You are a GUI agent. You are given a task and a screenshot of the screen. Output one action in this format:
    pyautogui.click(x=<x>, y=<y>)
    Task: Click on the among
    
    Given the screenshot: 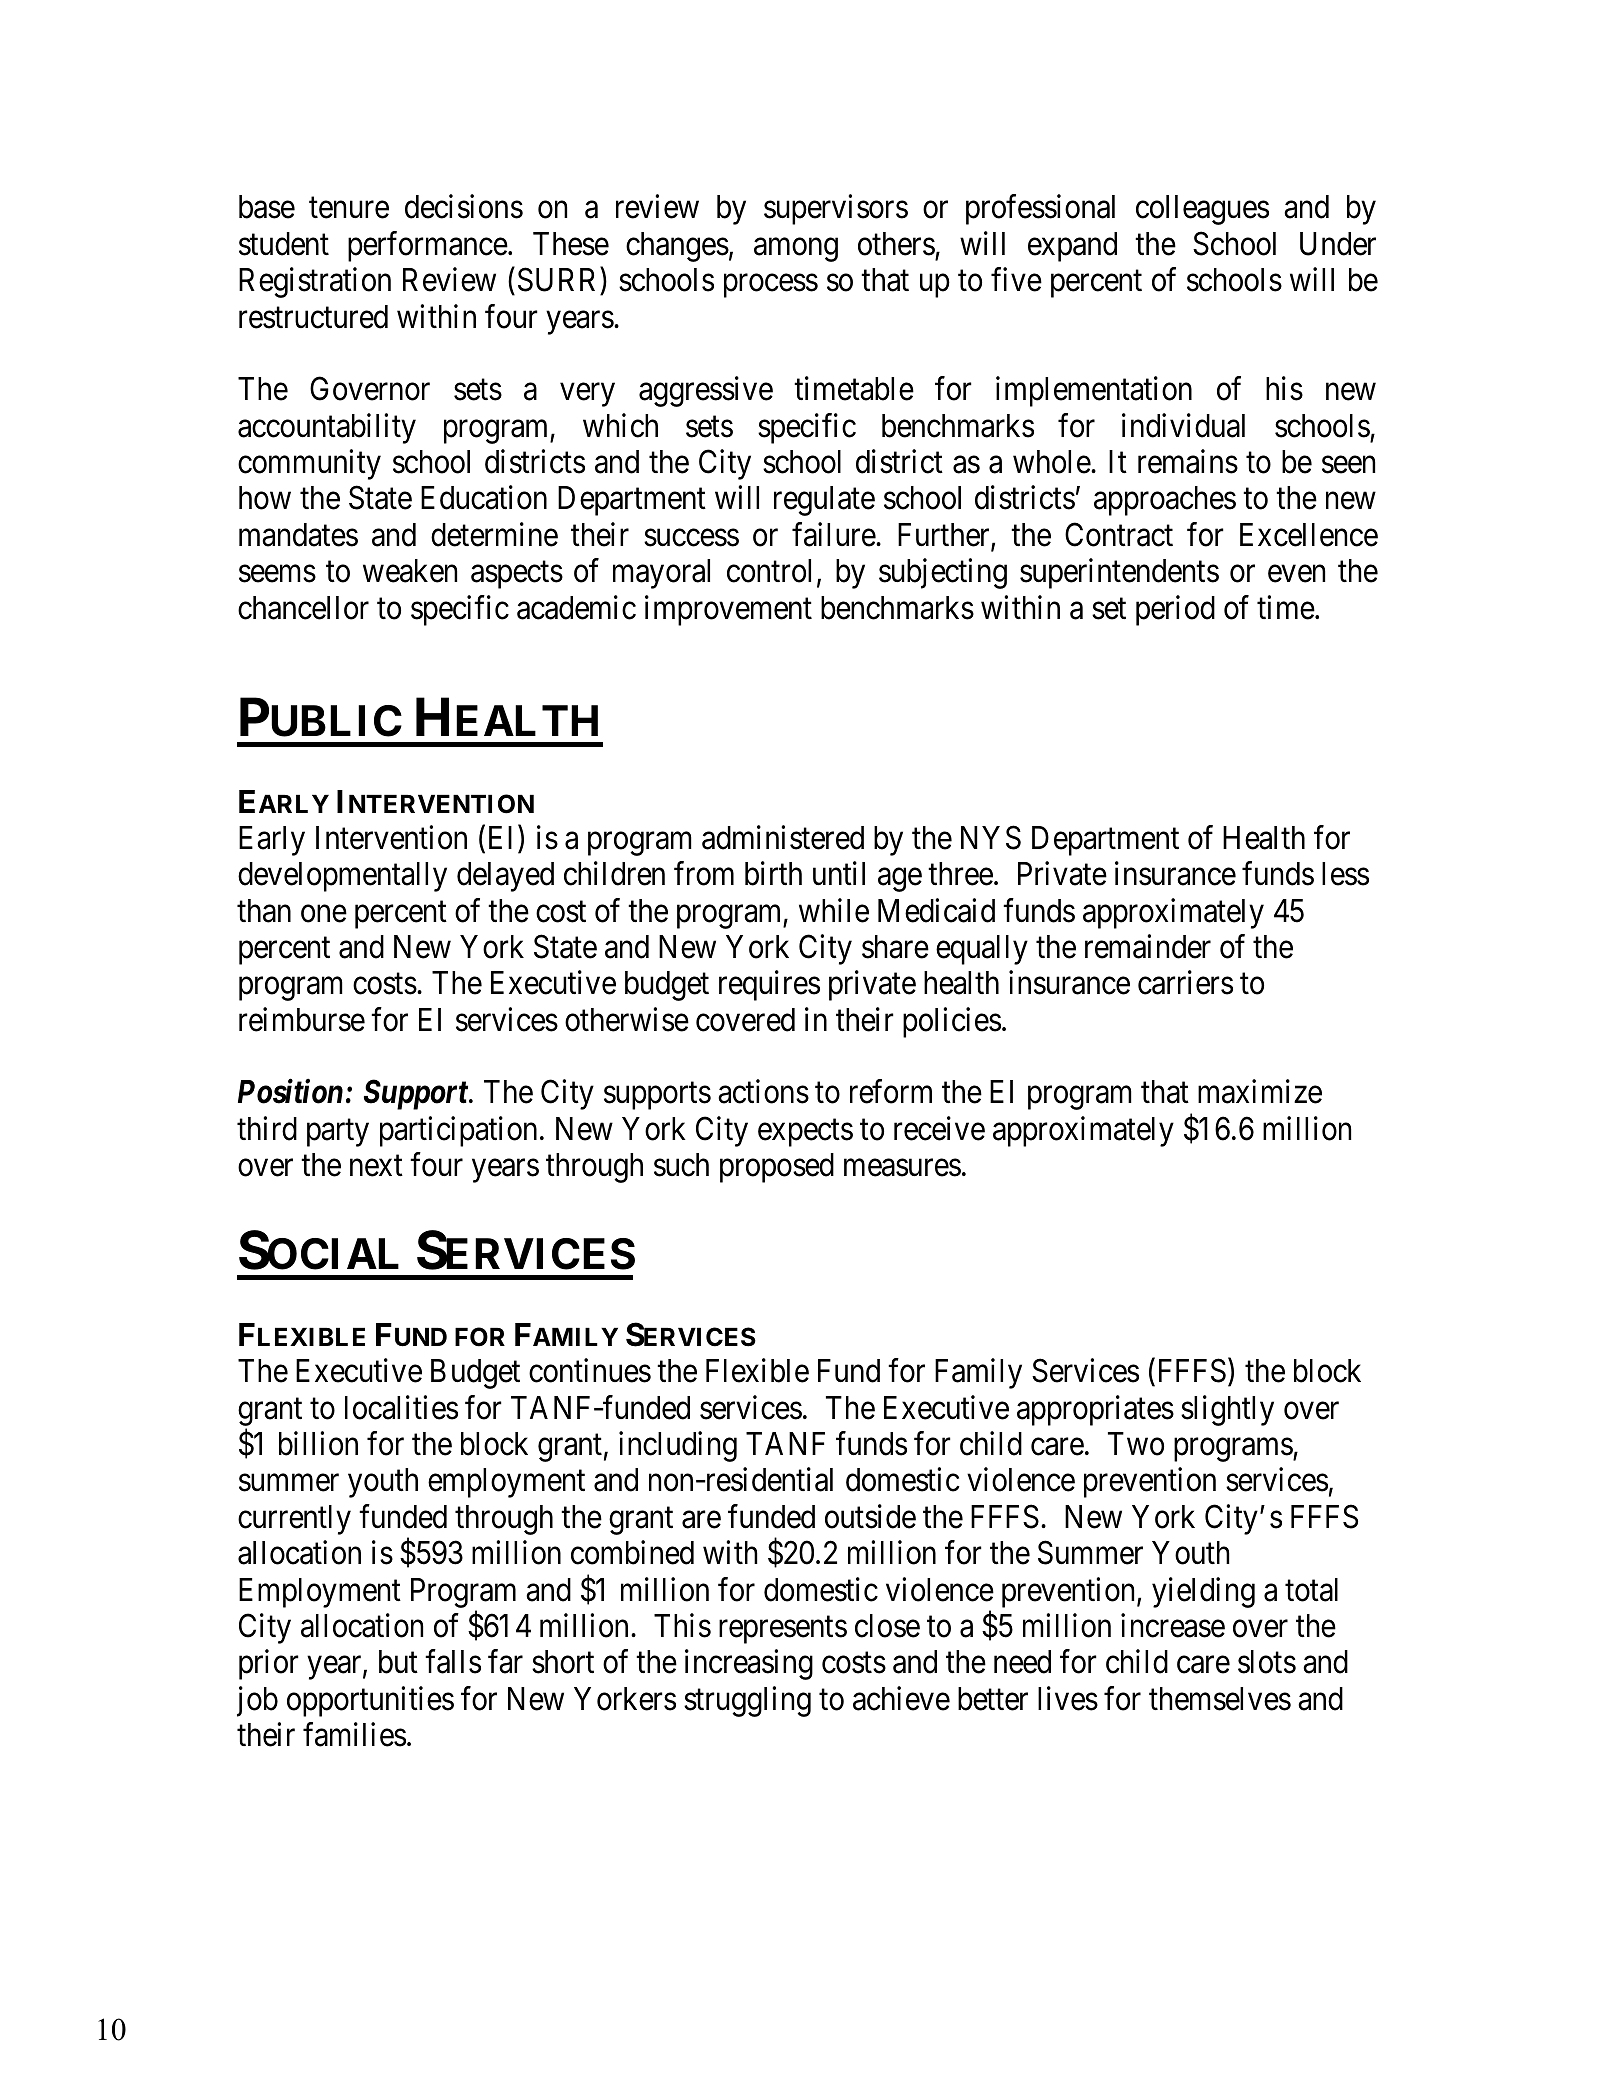 What is the action you would take?
    pyautogui.click(x=796, y=250)
